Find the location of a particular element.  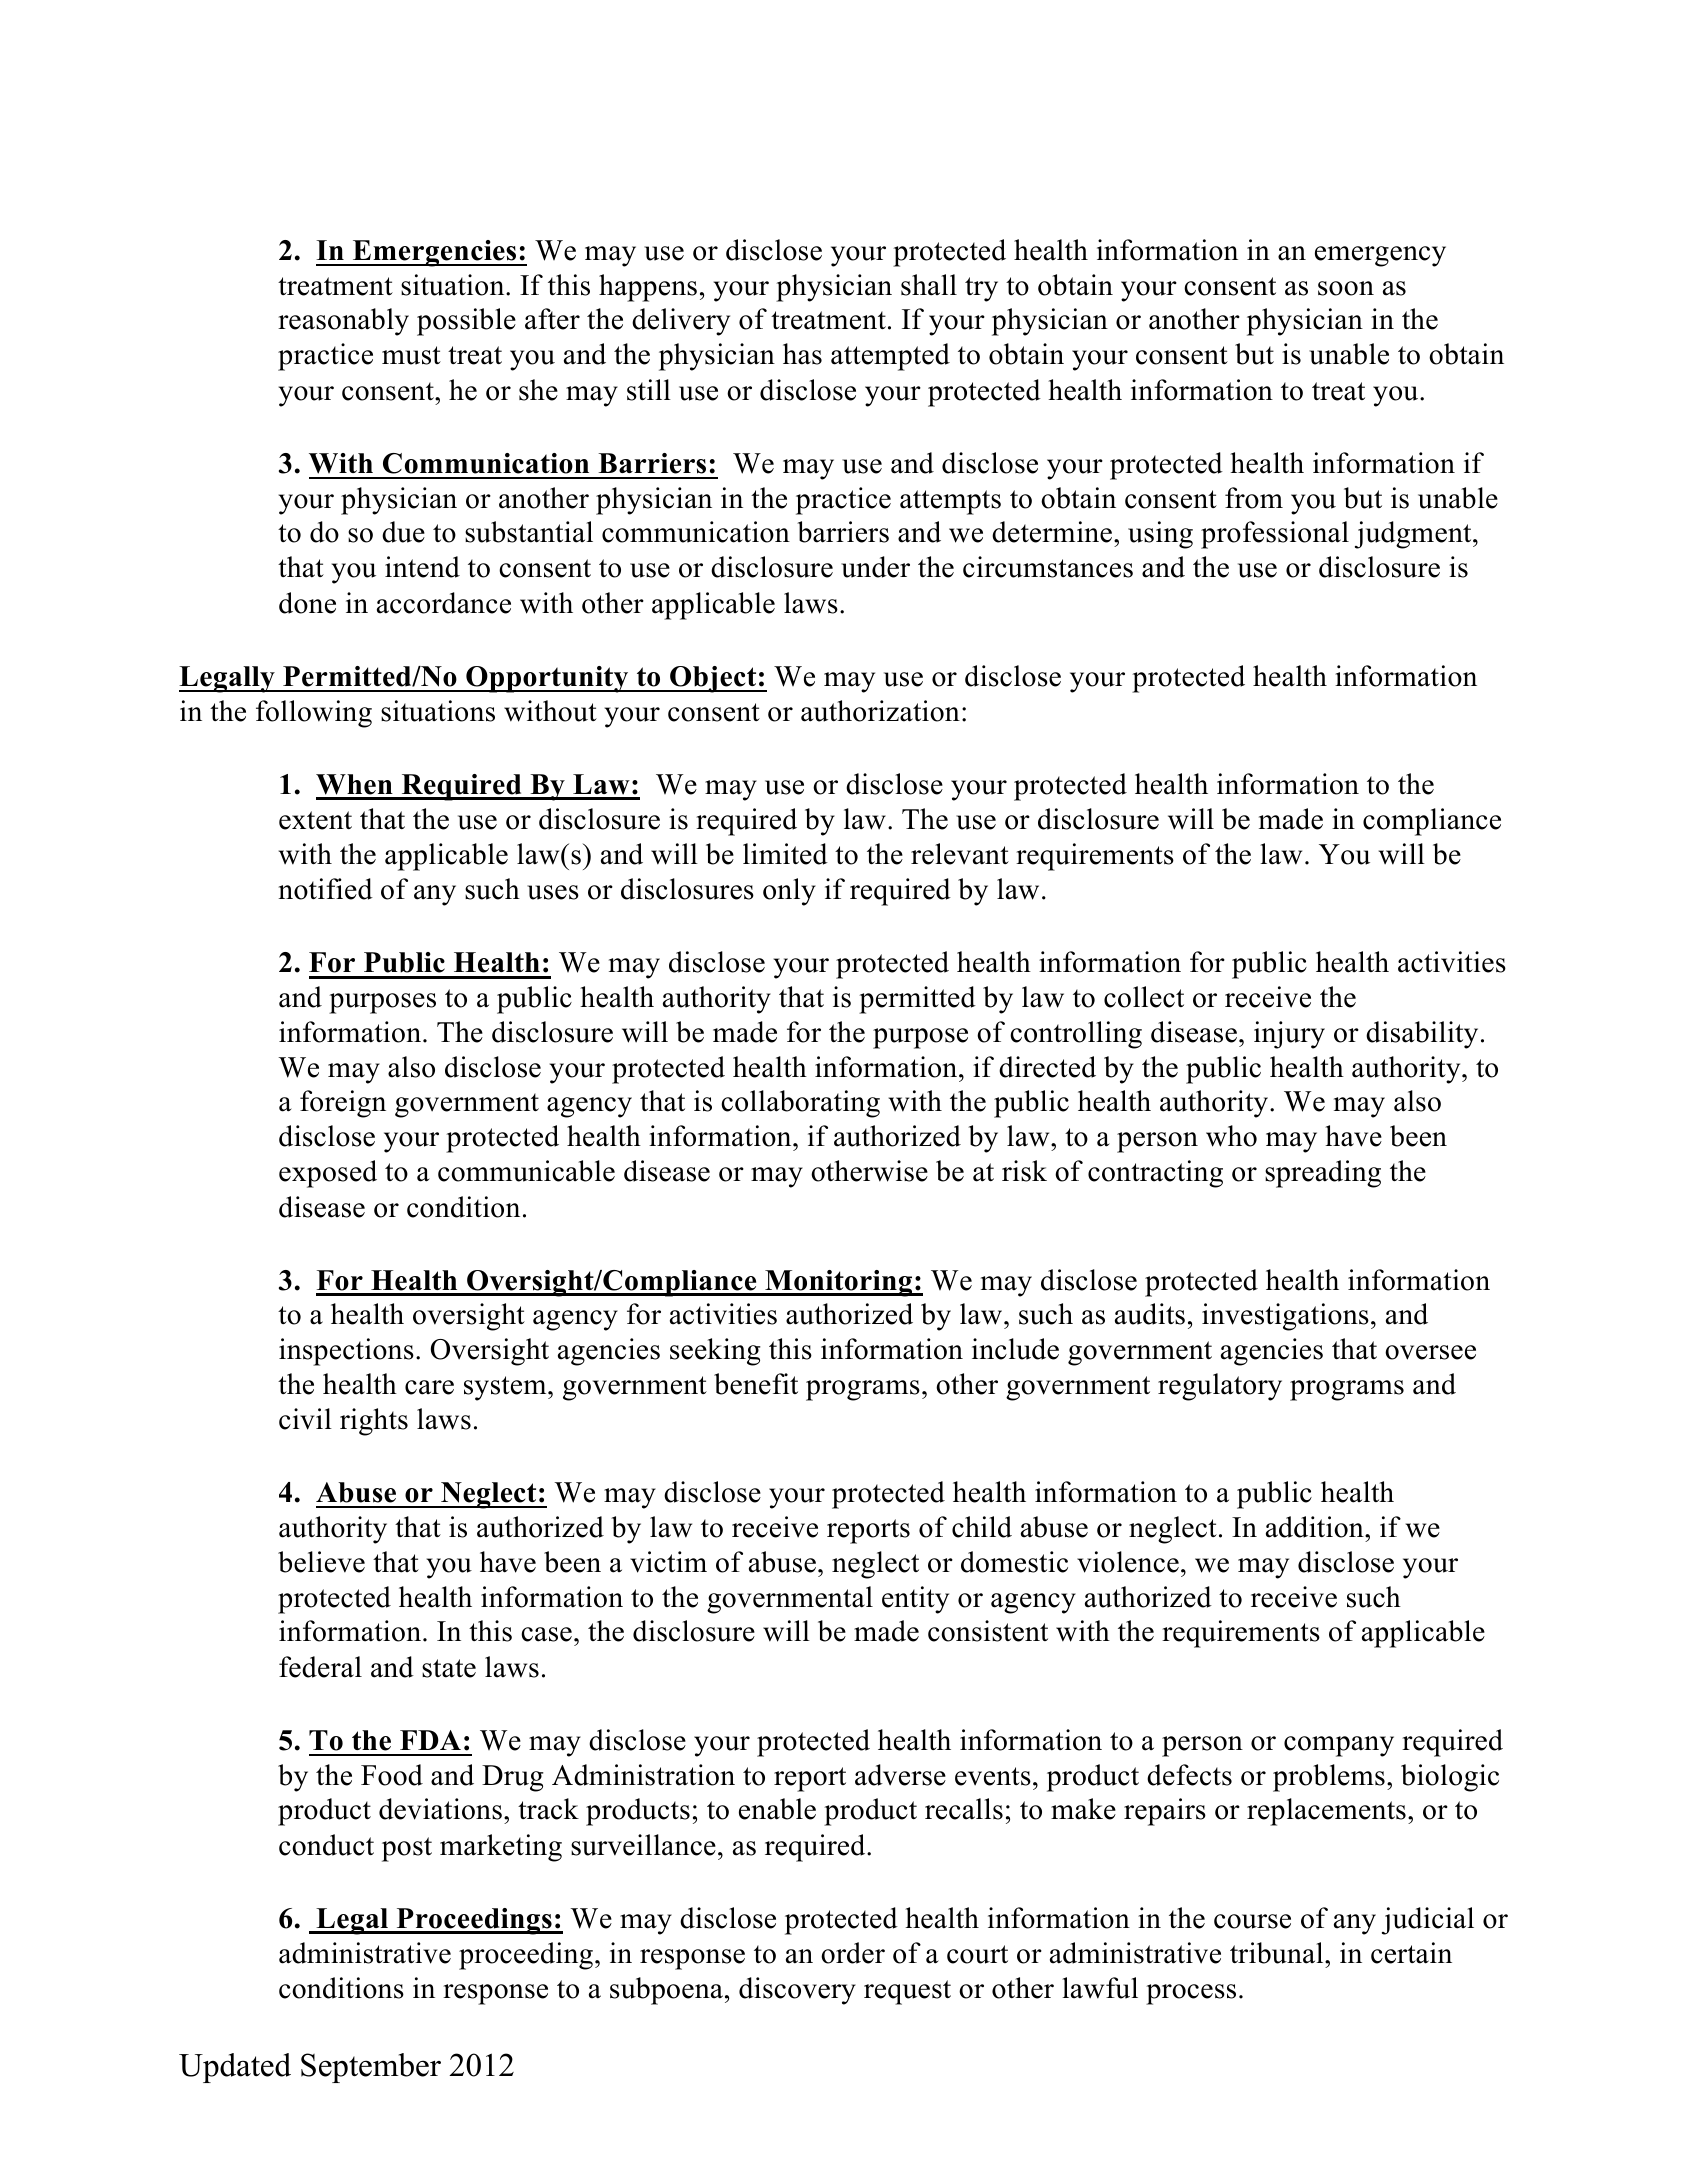

has is located at coordinates (802, 354).
